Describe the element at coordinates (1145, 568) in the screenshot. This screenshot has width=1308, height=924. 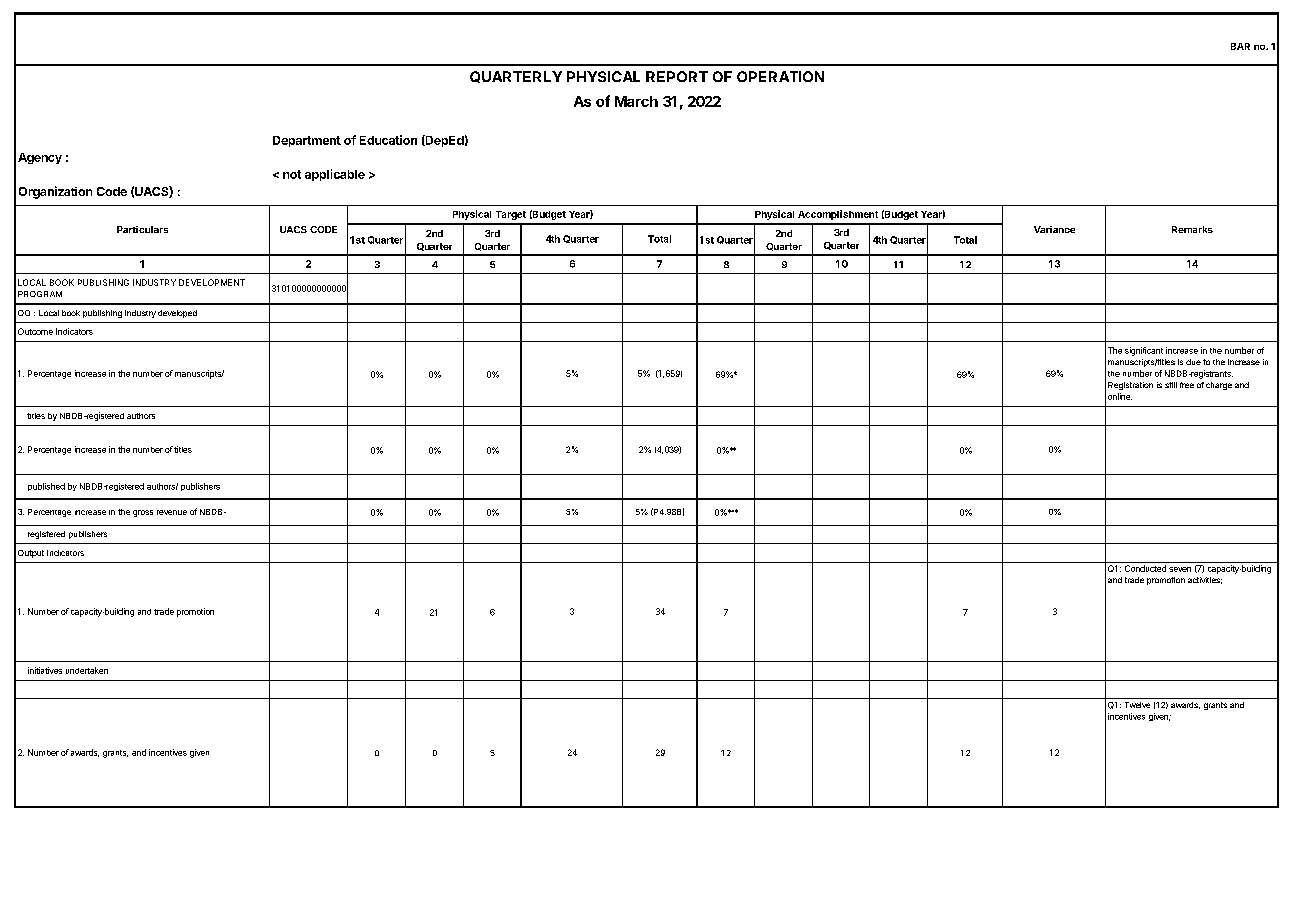
I see `Conducted` at that location.
